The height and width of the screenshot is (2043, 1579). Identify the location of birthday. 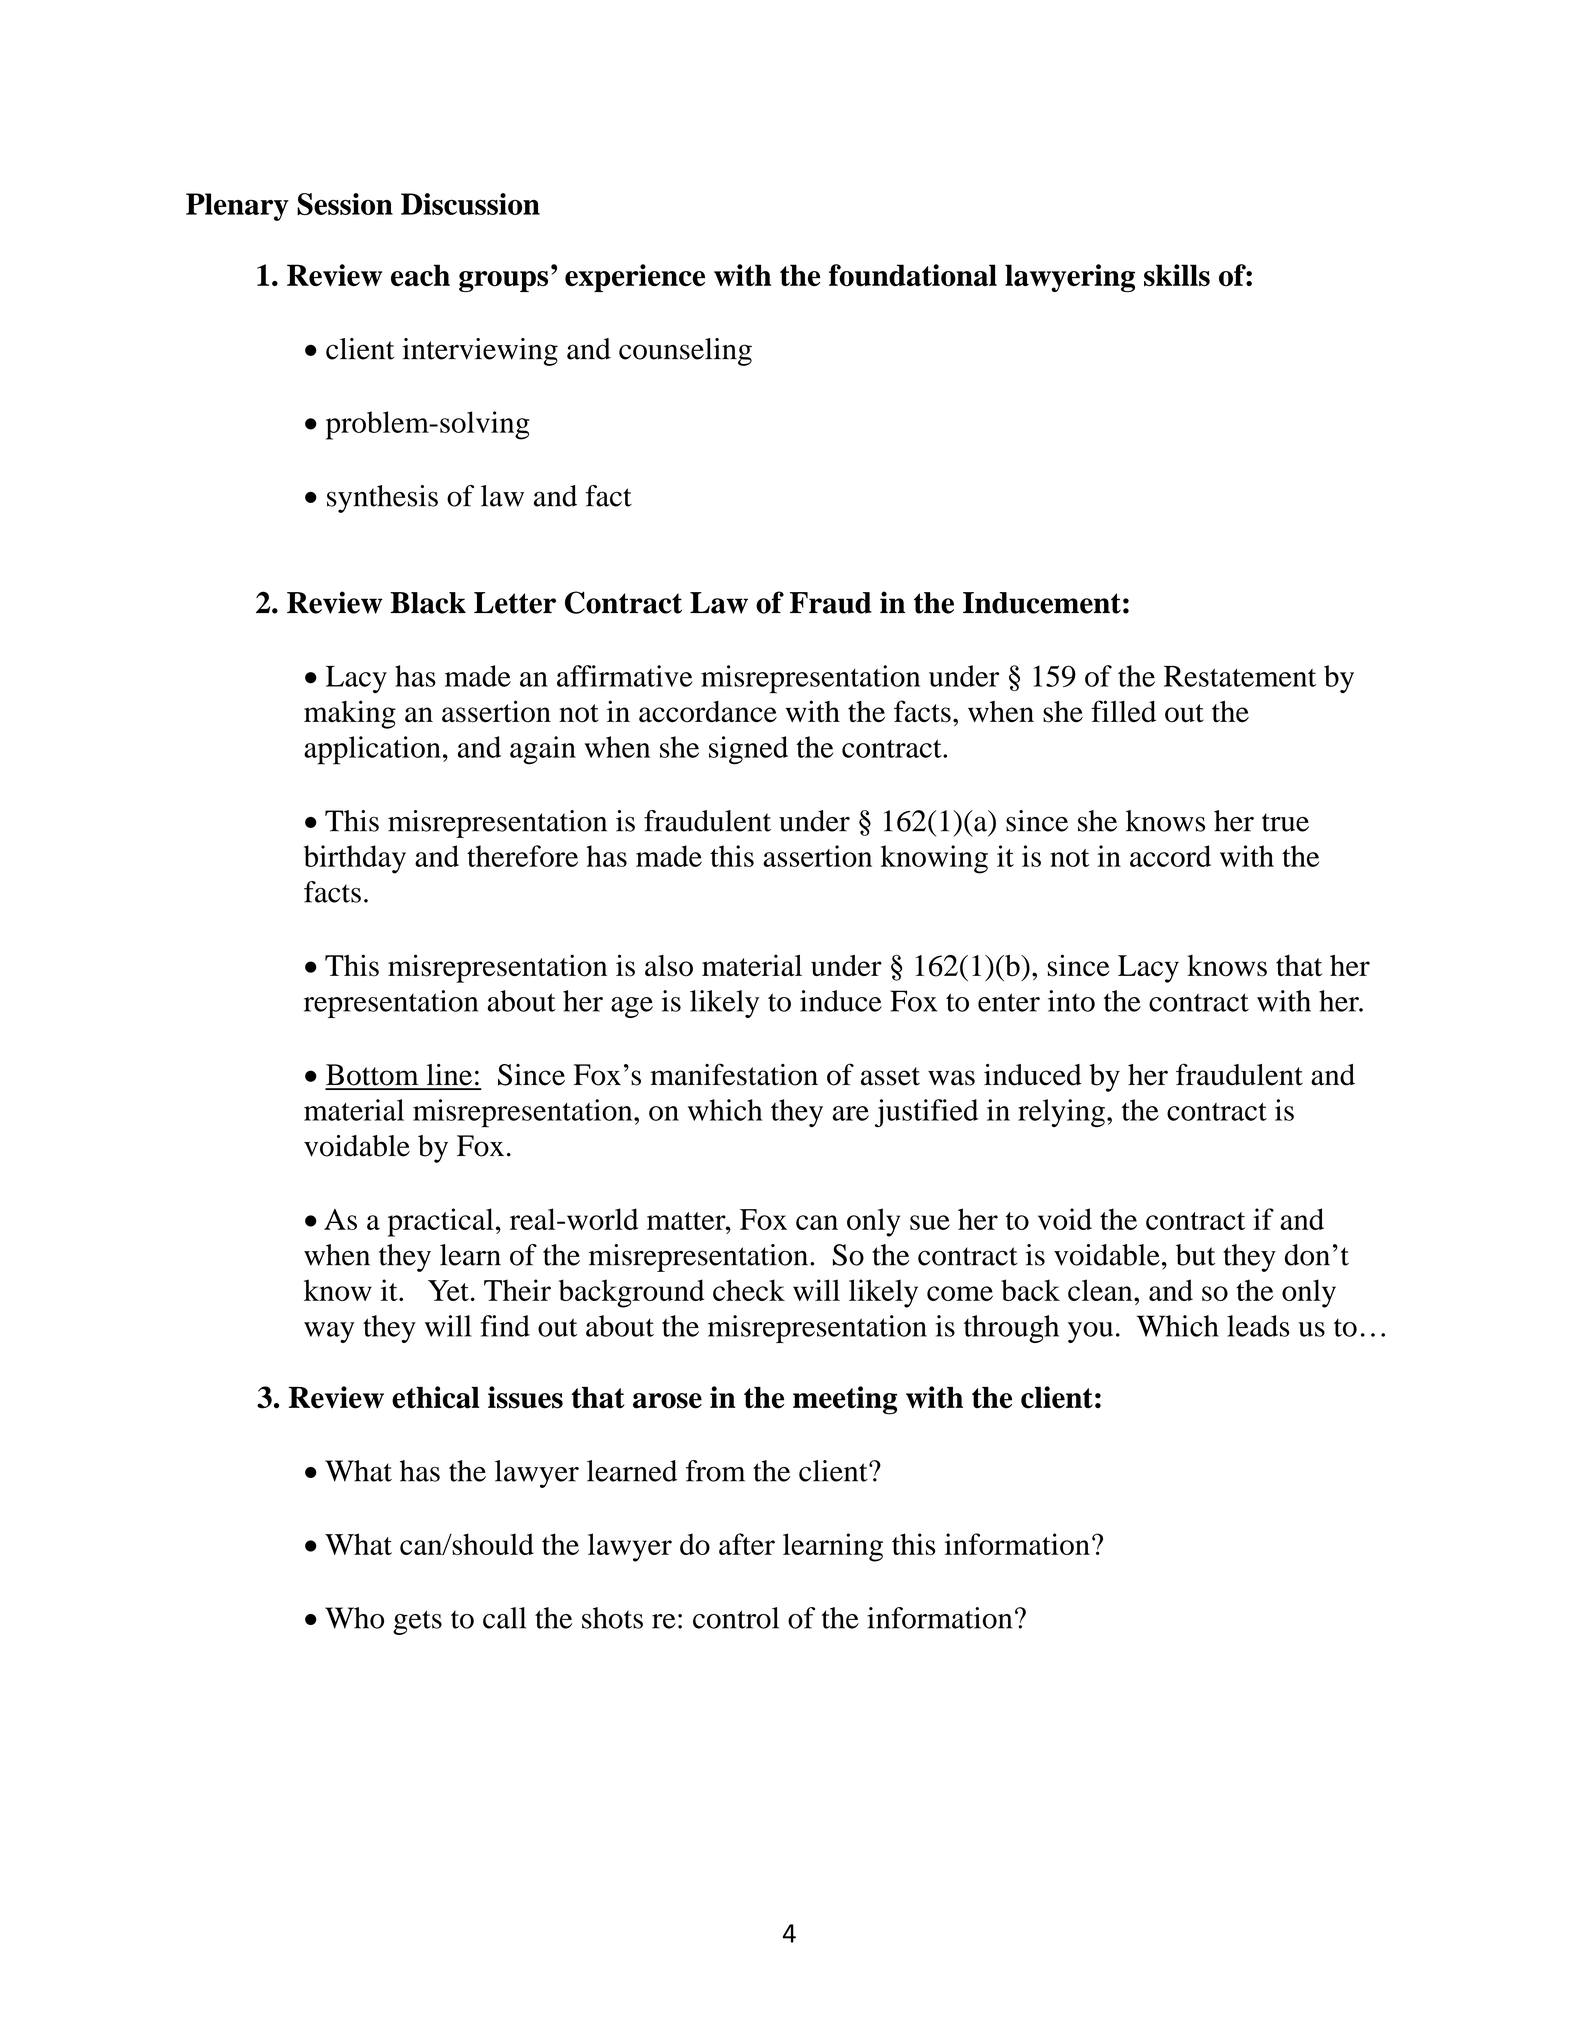
(355, 859).
